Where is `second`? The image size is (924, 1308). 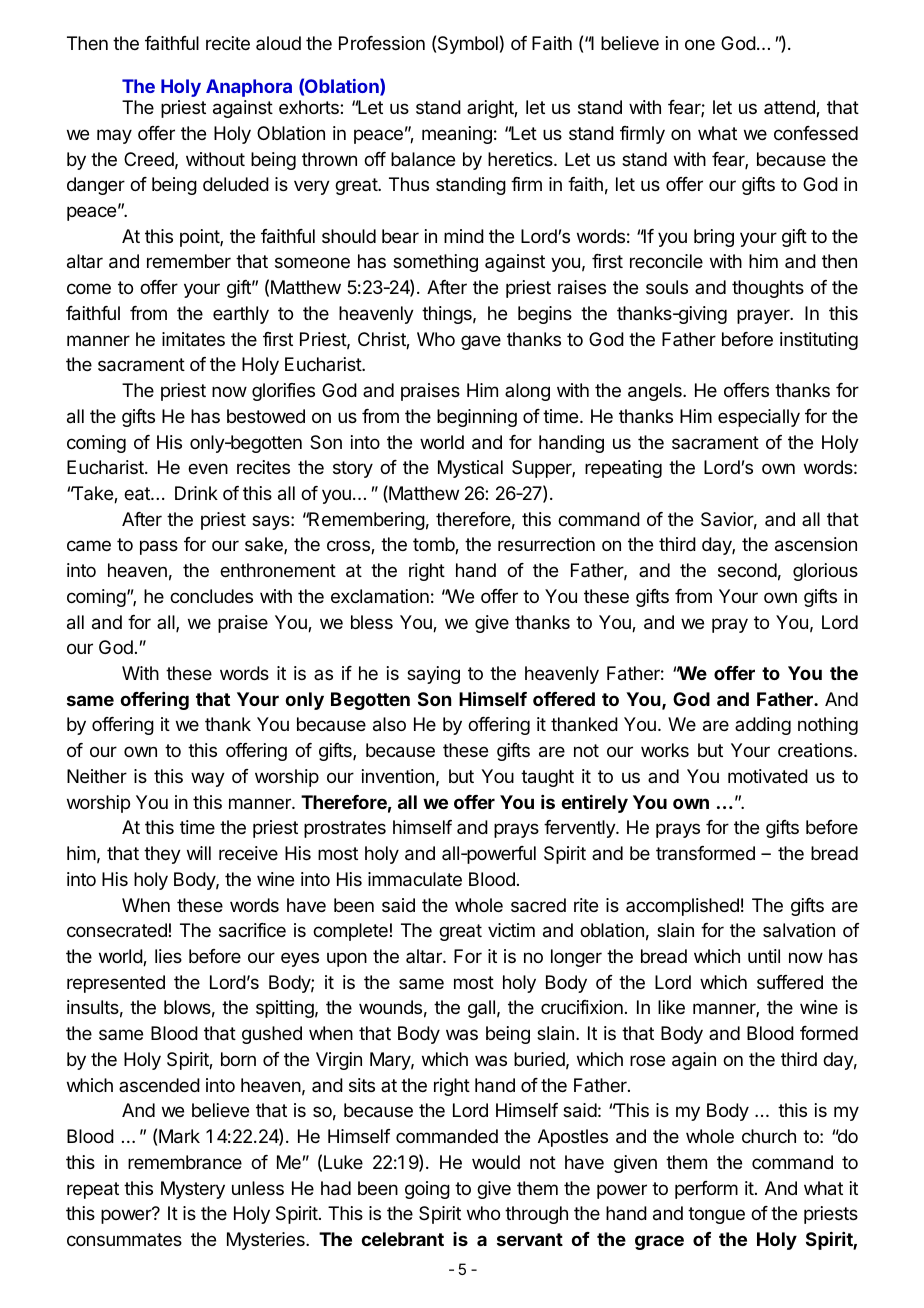
second is located at coordinates (747, 570).
